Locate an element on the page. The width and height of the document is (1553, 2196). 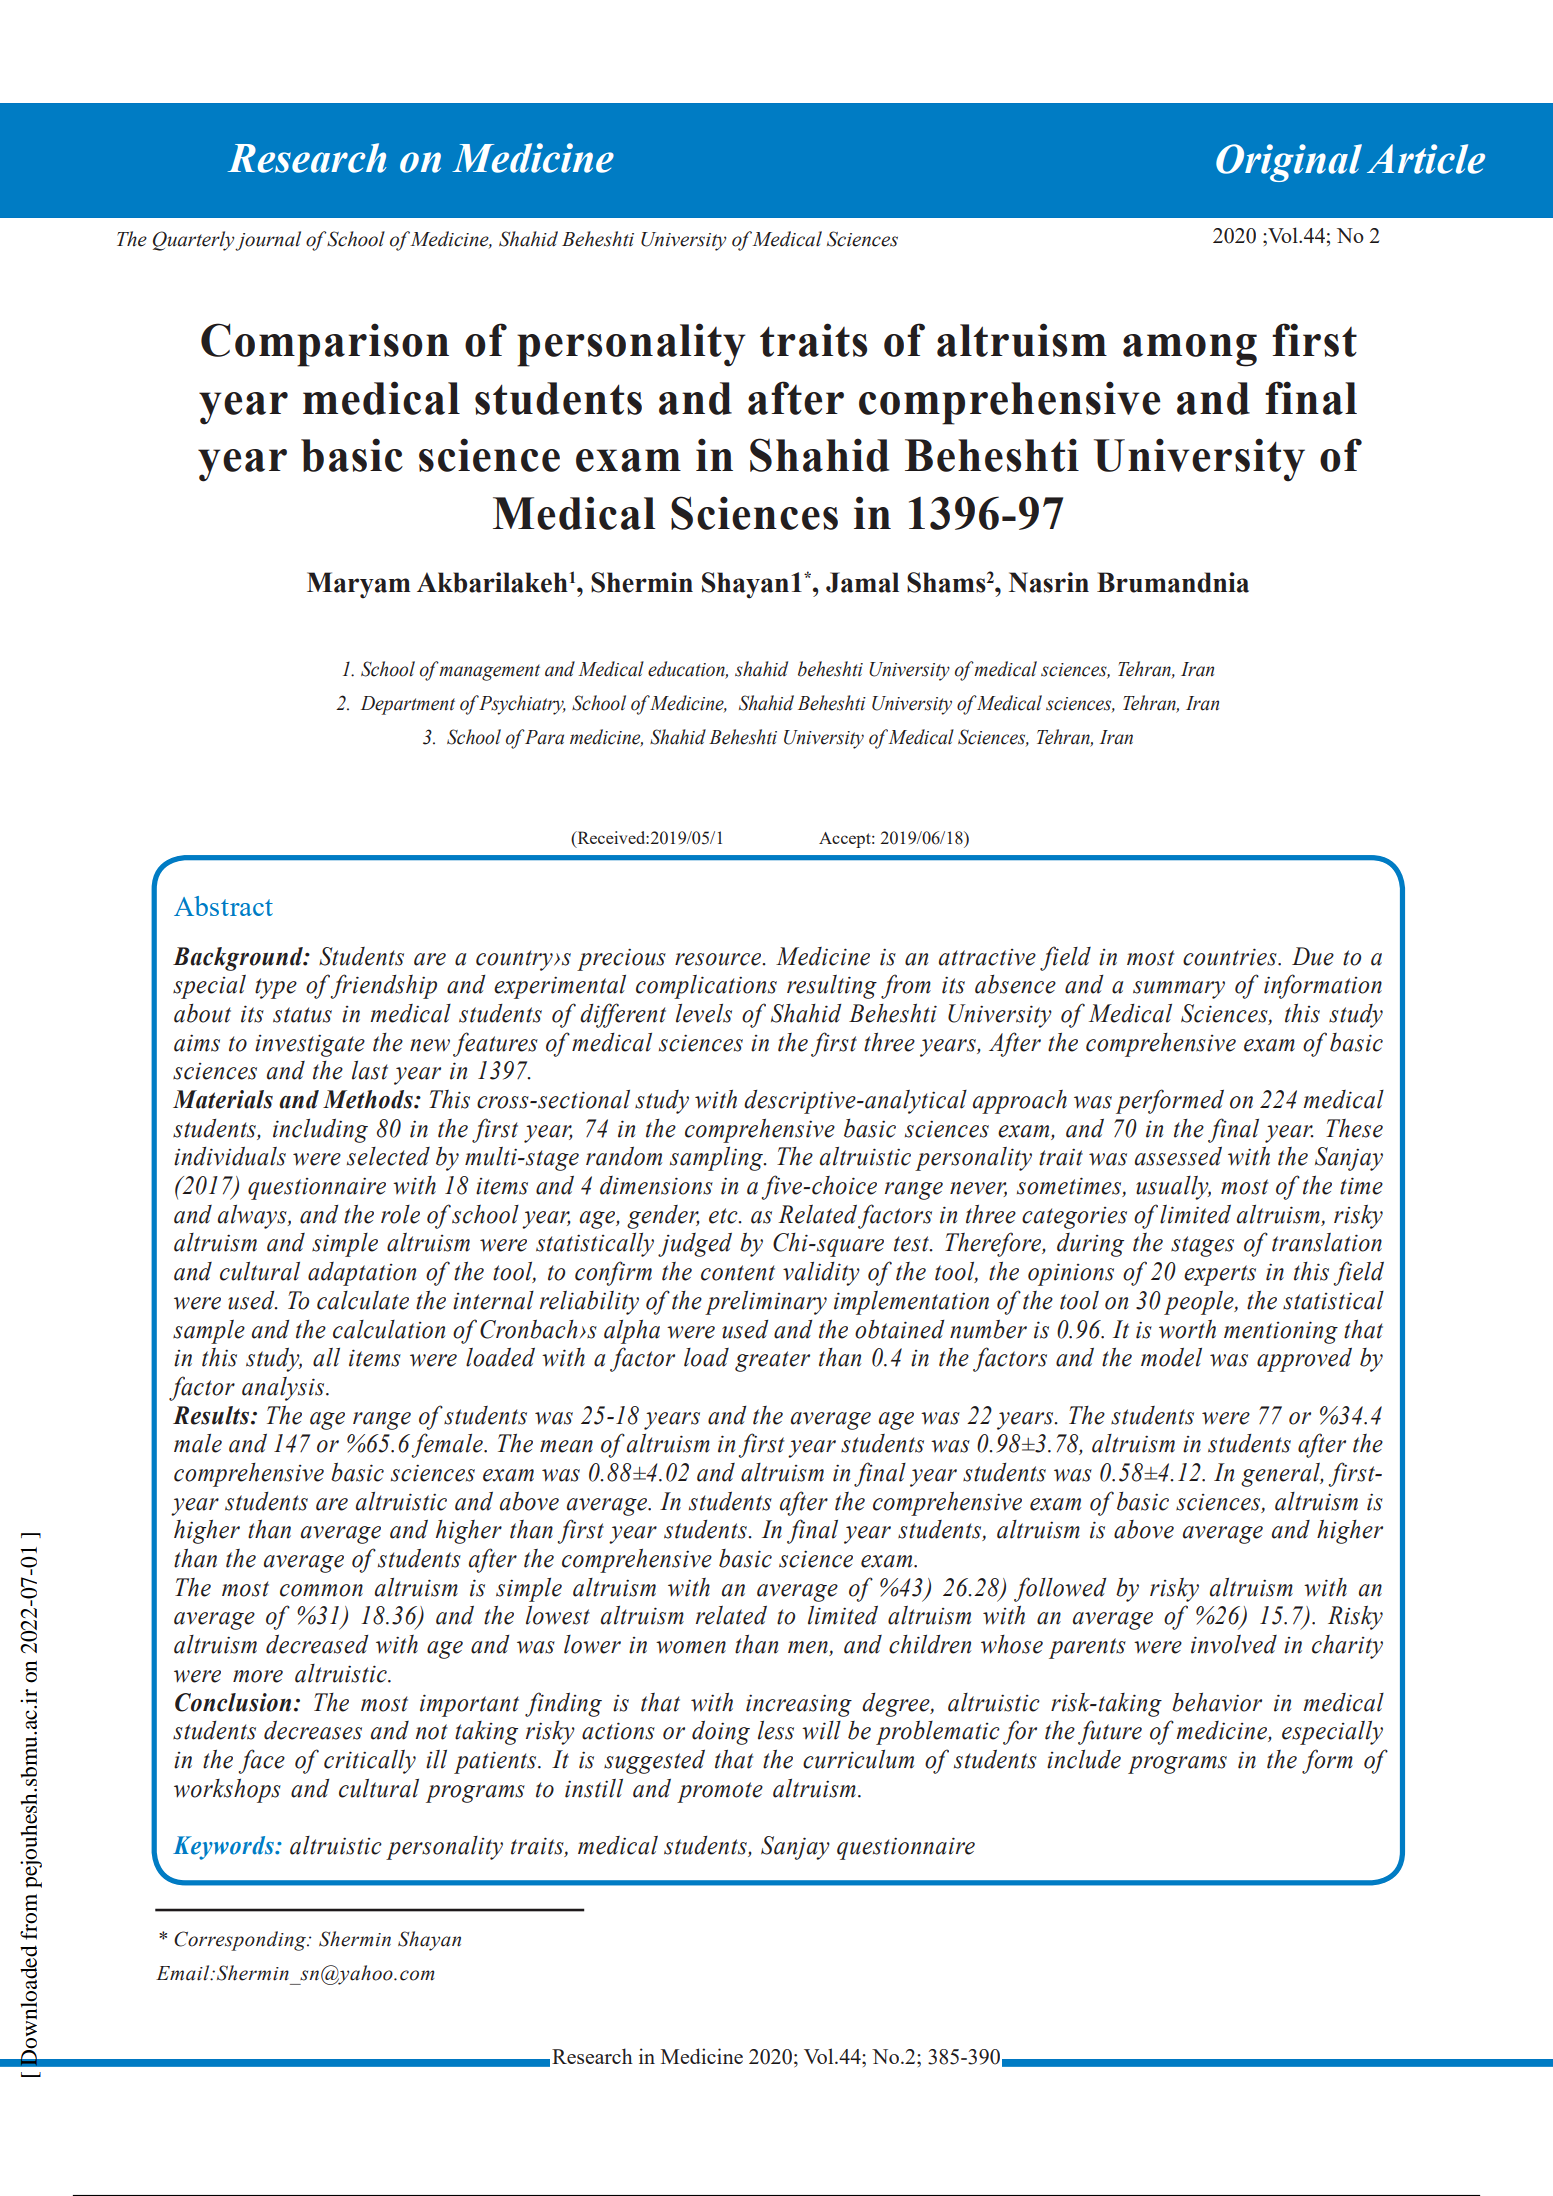
Original is located at coordinates (1289, 163).
